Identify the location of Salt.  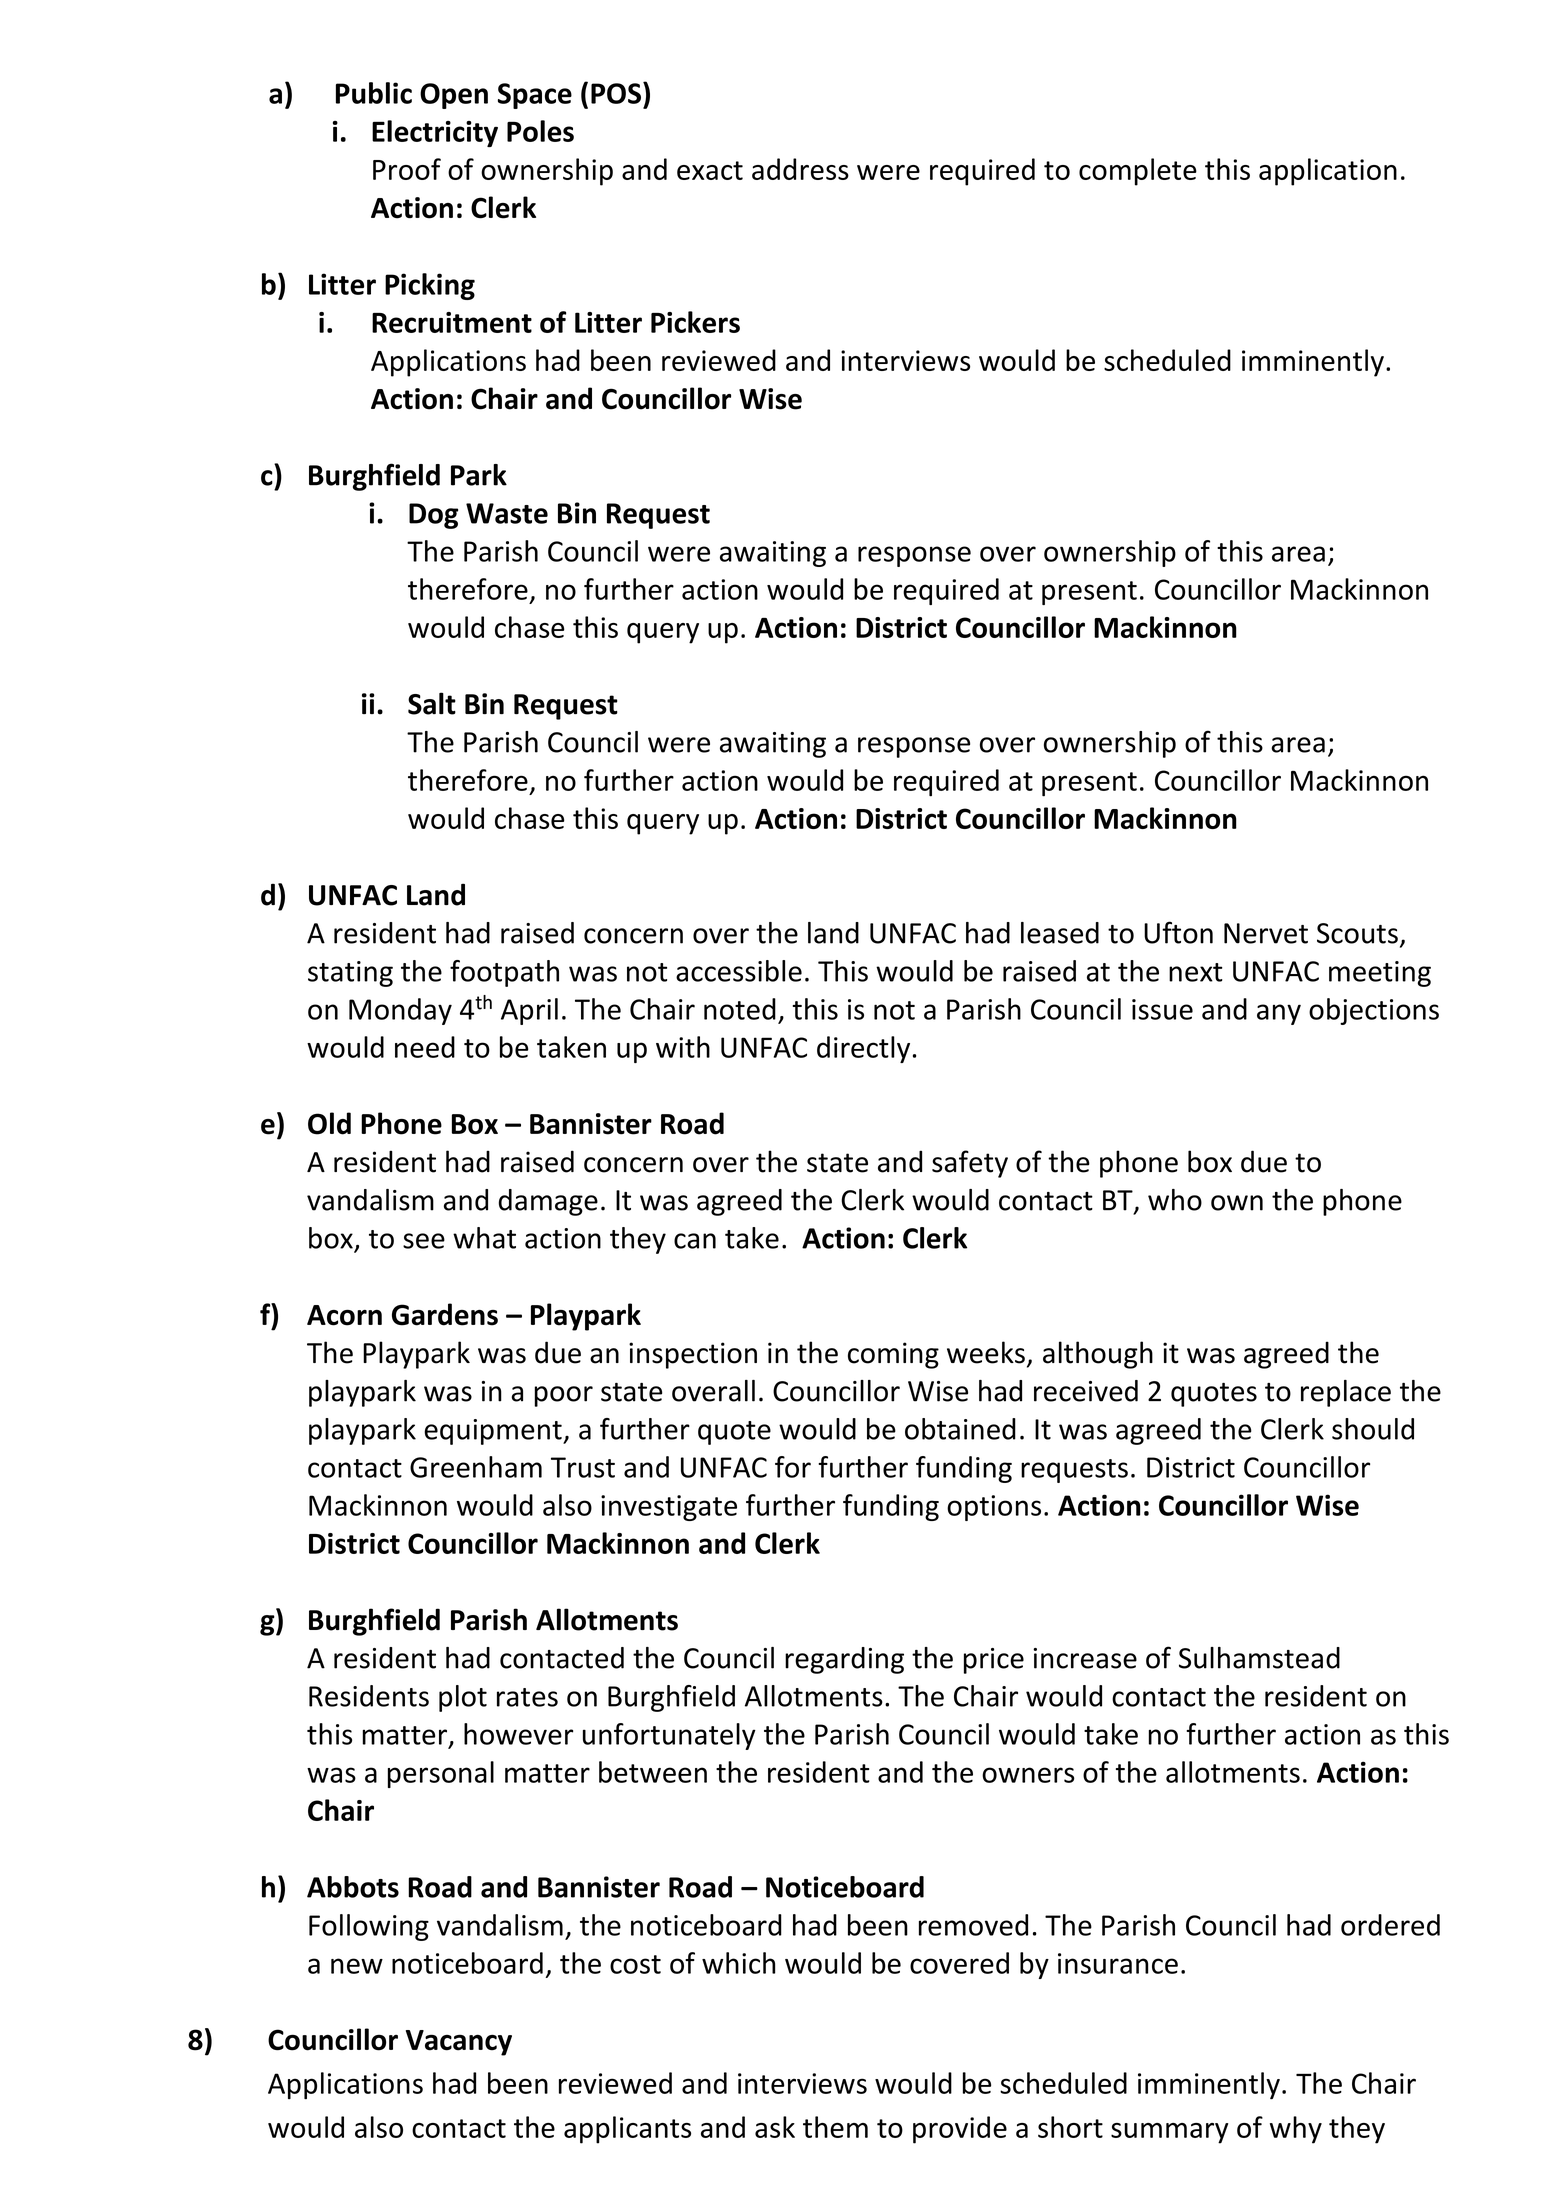
(432, 703).
